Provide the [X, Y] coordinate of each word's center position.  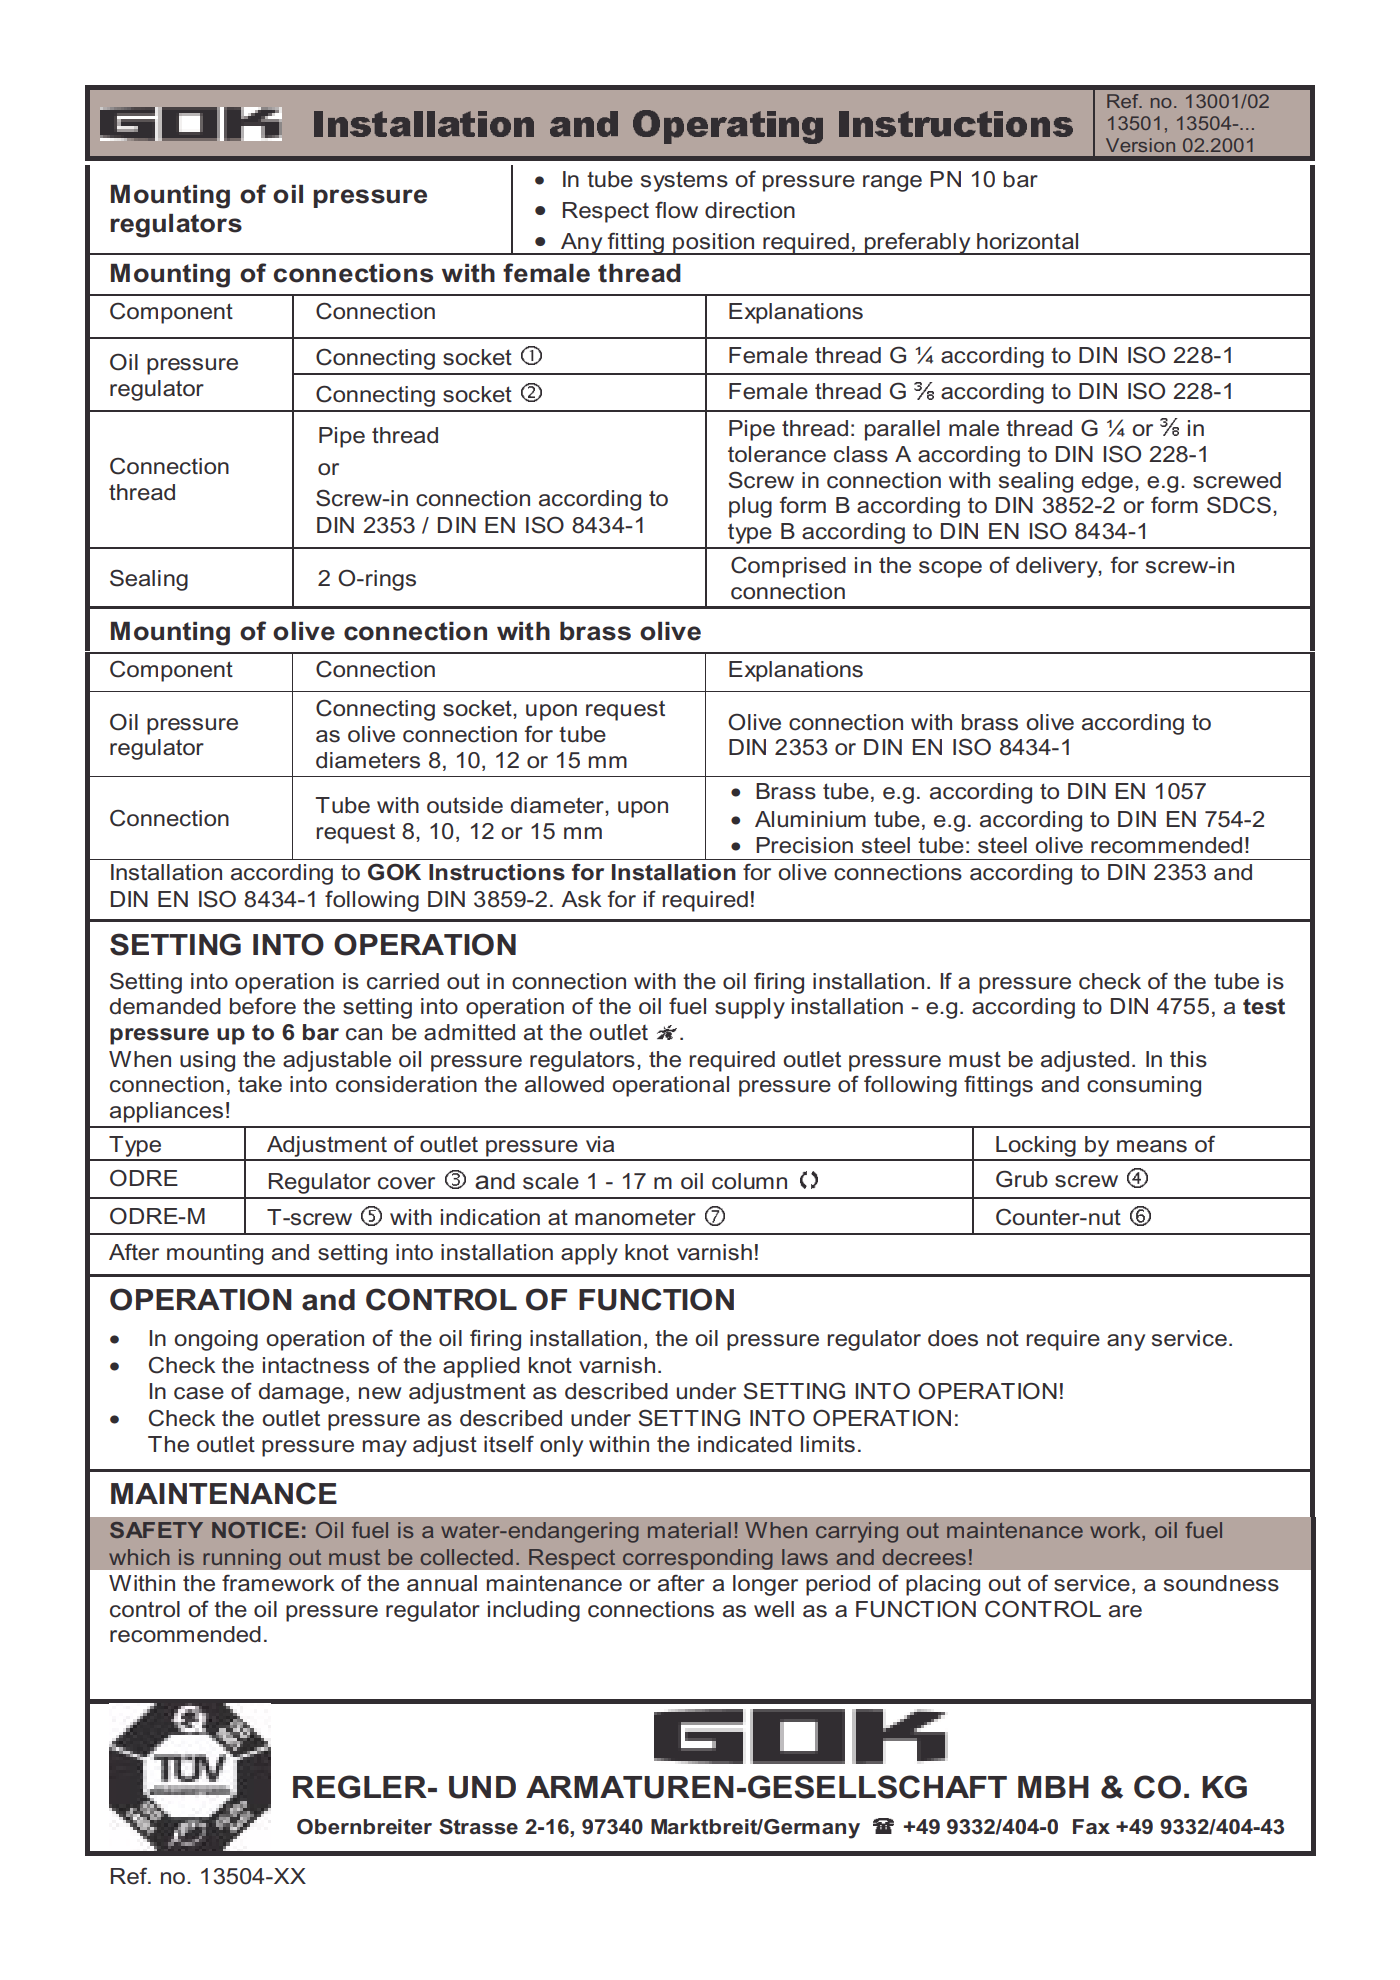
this [1188, 1059]
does [953, 1338]
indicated [745, 1444]
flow [676, 209]
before [263, 1006]
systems [684, 181]
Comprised [788, 567]
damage [301, 1393]
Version [1140, 145]
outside [465, 805]
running [242, 1559]
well [774, 1609]
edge [1109, 482]
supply [750, 1008]
